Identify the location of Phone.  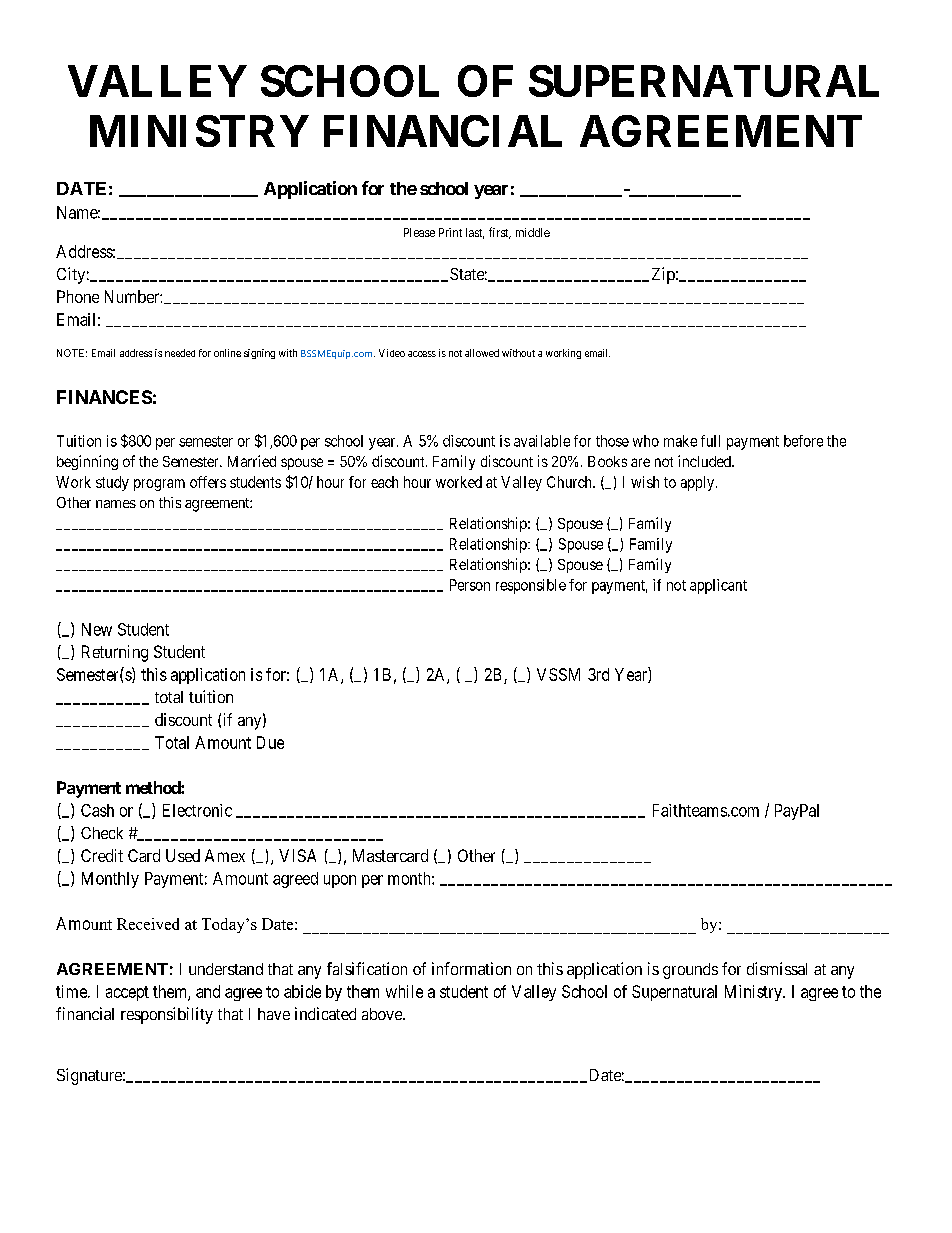
(78, 296).
